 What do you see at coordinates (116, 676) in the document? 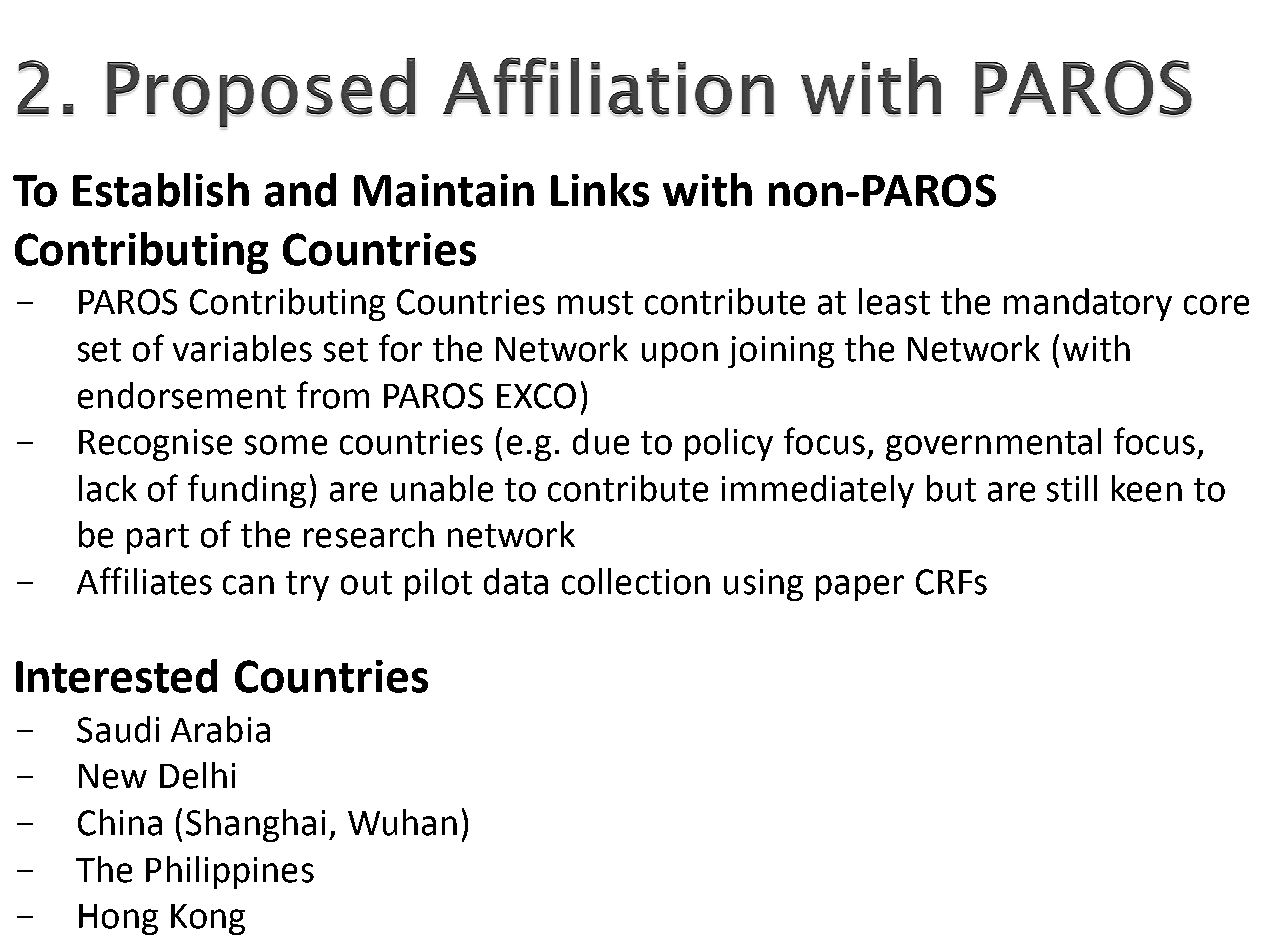
I see `Interested` at bounding box center [116, 676].
